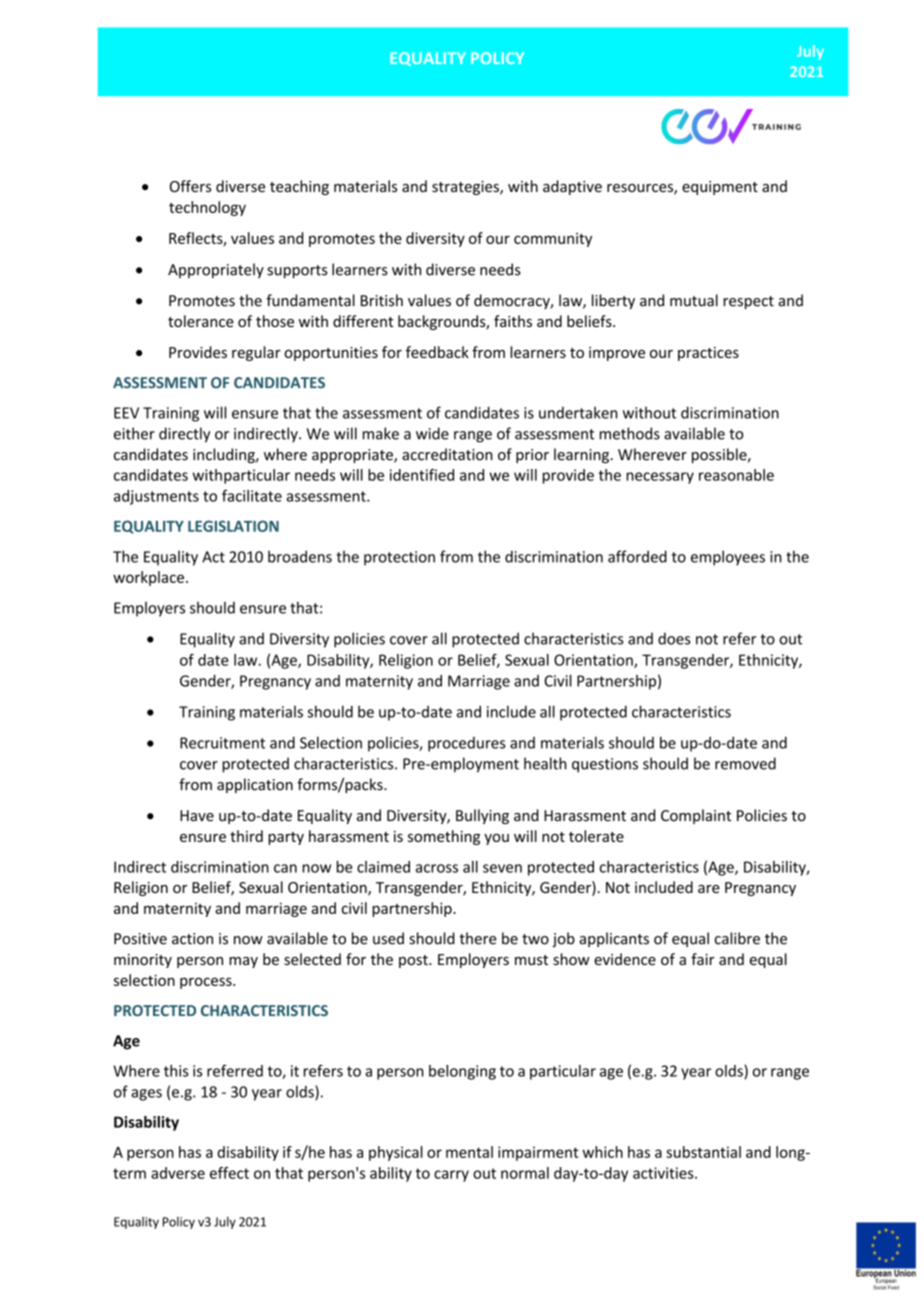 This page has height=1308, width=924. Describe the element at coordinates (222, 743) in the page. I see `Recruitment` at that location.
